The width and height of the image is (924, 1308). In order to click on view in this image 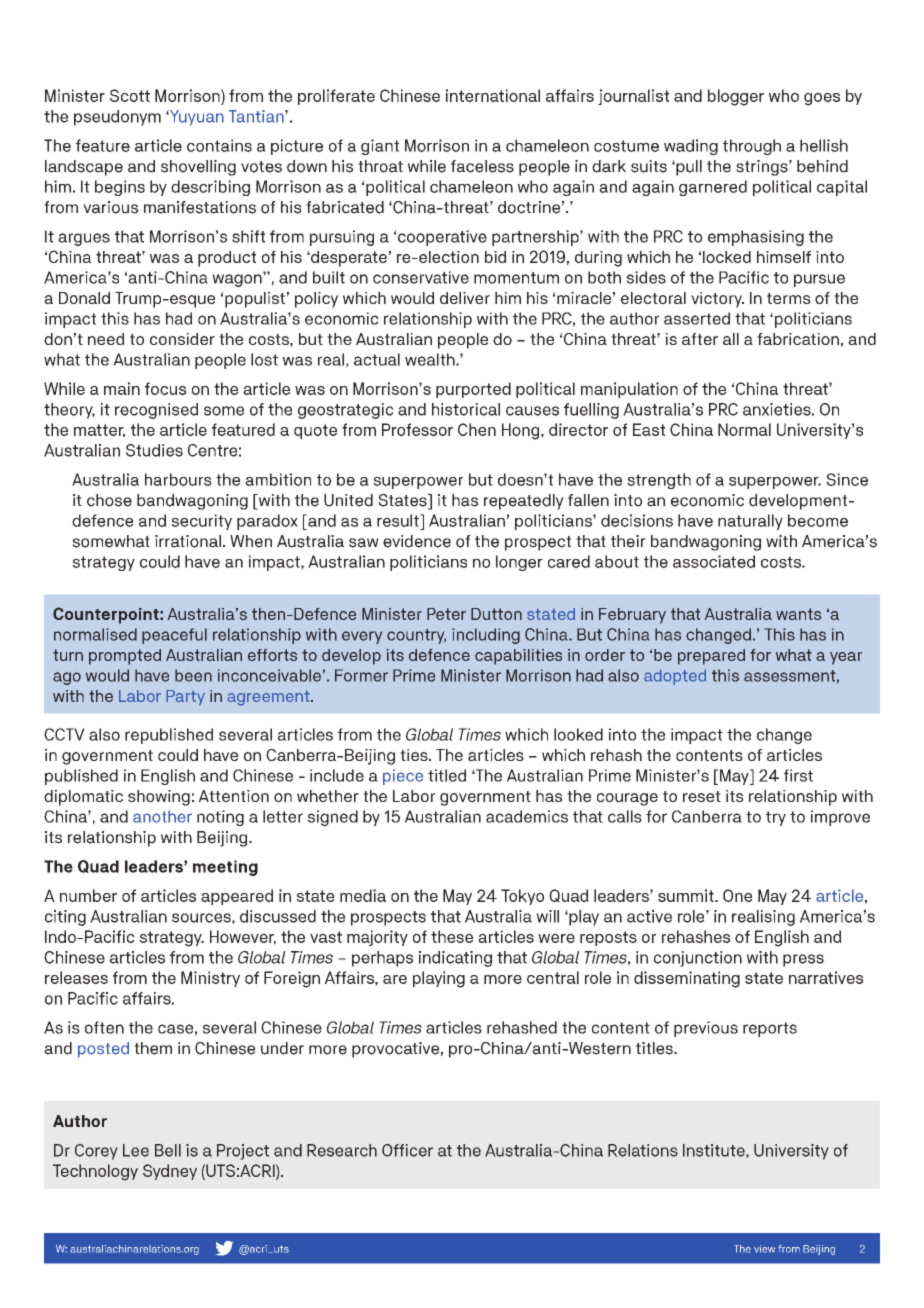, I will do `click(764, 1249)`.
